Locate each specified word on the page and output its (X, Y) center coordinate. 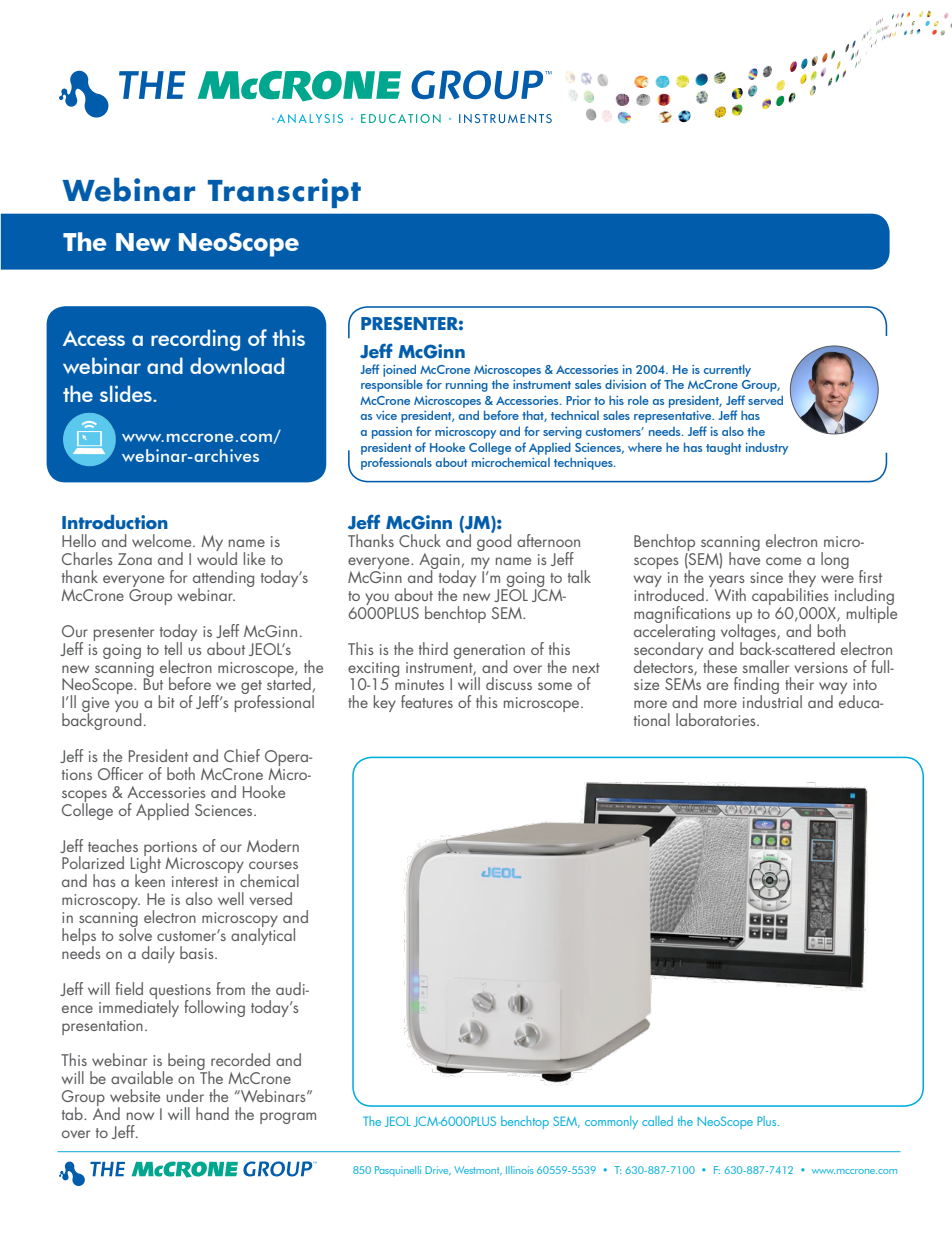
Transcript (284, 193)
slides (127, 393)
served (765, 400)
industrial (772, 700)
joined (399, 370)
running (467, 386)
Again (439, 562)
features (427, 701)
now (140, 1116)
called (657, 1121)
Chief (242, 755)
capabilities (790, 595)
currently (727, 370)
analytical (263, 935)
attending (223, 580)
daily (158, 954)
